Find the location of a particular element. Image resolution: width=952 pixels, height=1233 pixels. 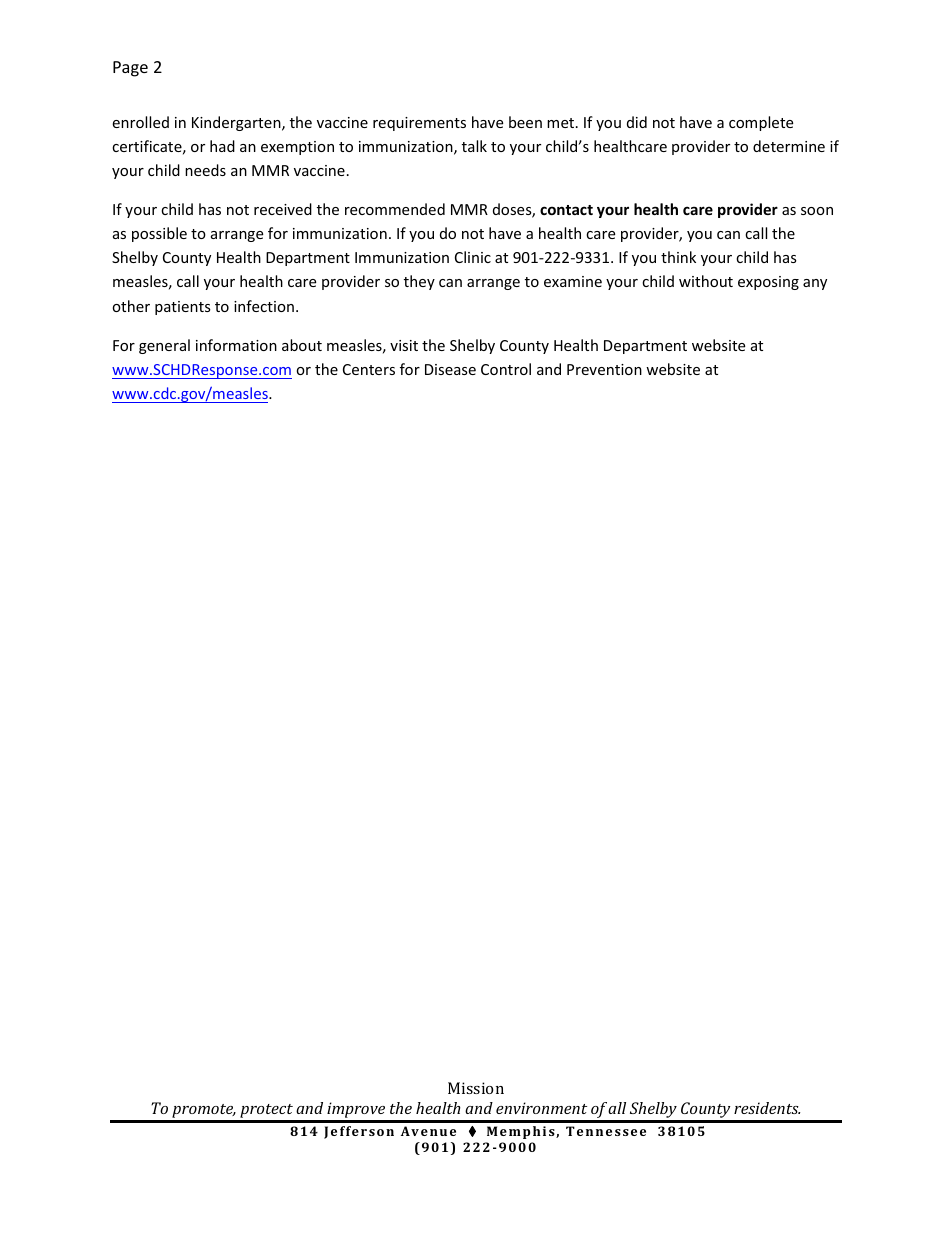

environment is located at coordinates (541, 1108).
